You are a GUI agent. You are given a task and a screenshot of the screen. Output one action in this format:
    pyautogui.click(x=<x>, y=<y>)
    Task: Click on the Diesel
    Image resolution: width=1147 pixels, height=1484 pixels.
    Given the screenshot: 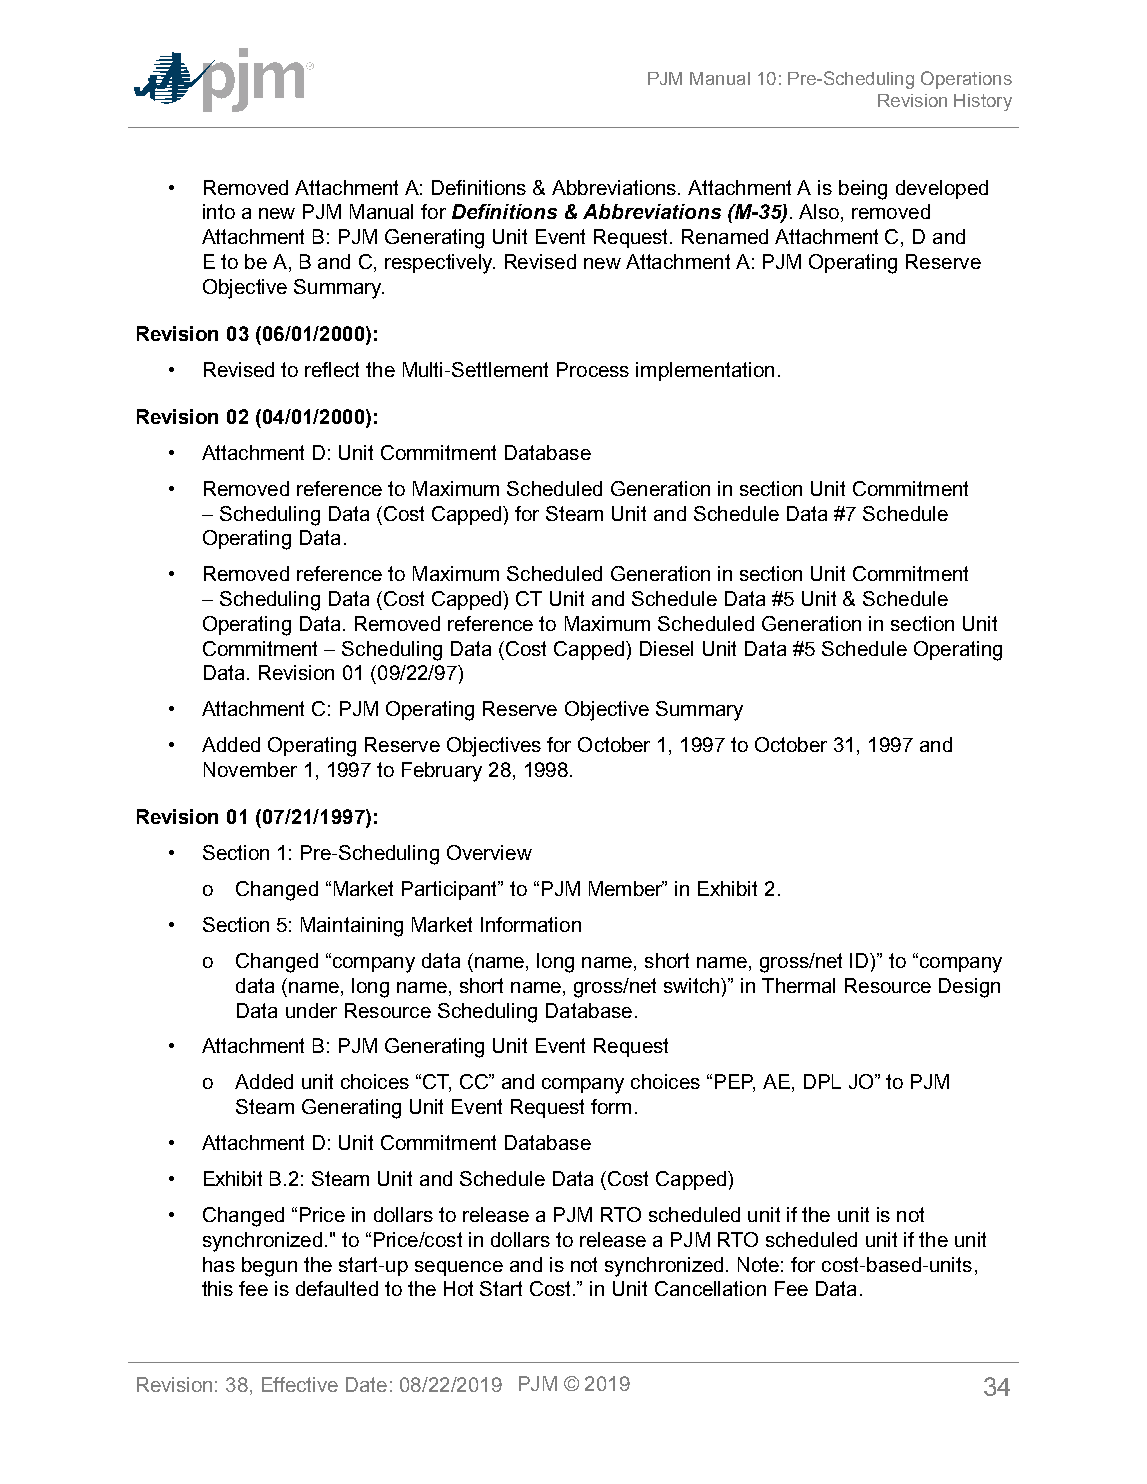 What is the action you would take?
    pyautogui.click(x=666, y=648)
